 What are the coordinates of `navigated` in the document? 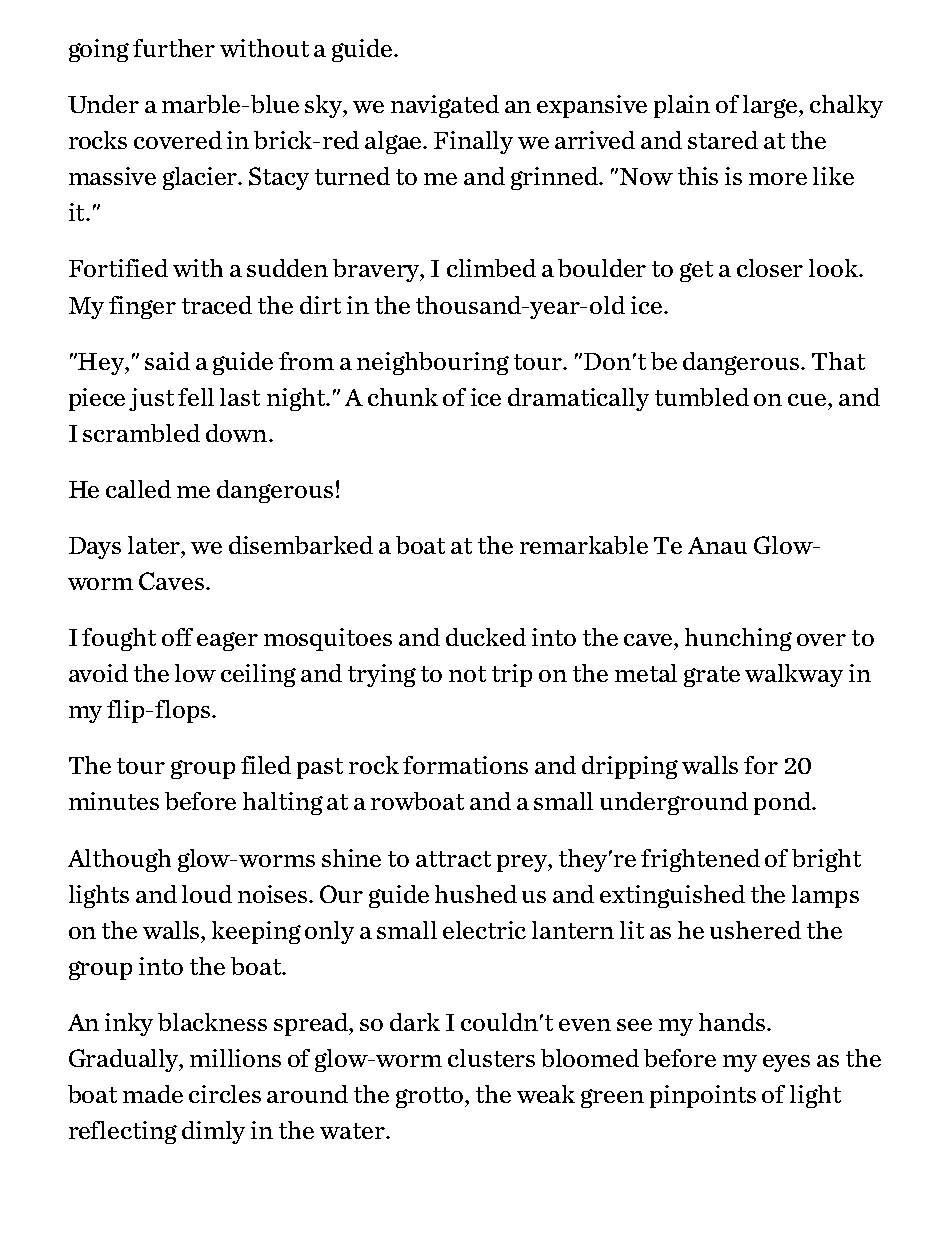 It's located at (445, 106).
